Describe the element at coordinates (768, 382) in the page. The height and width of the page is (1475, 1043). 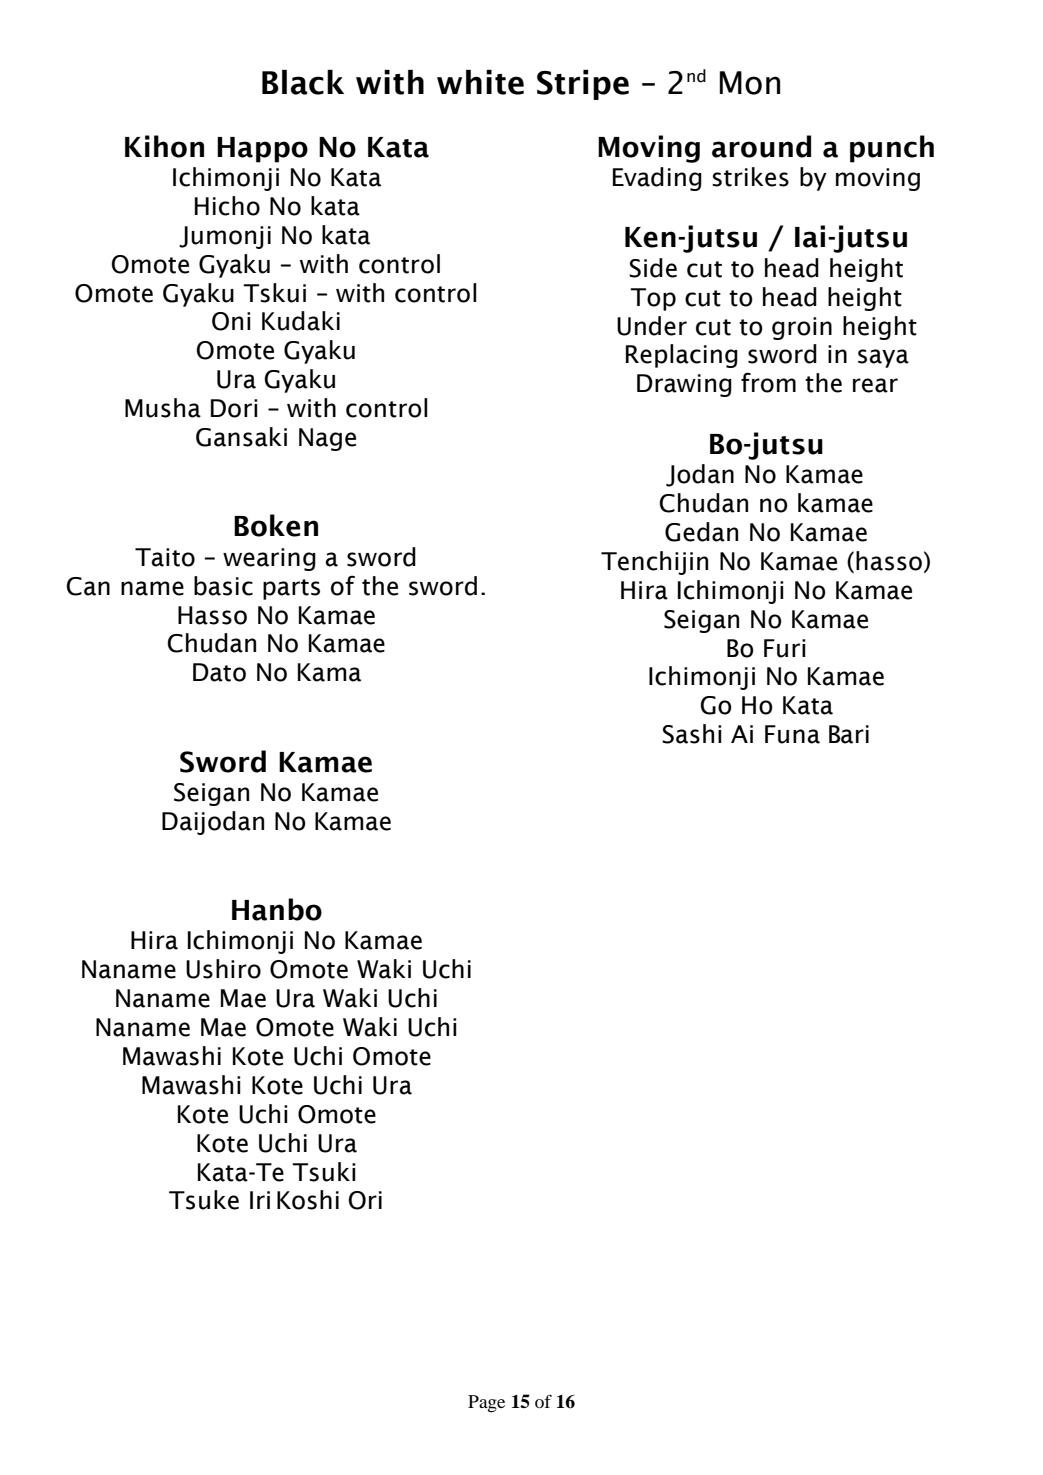
I see `from` at that location.
